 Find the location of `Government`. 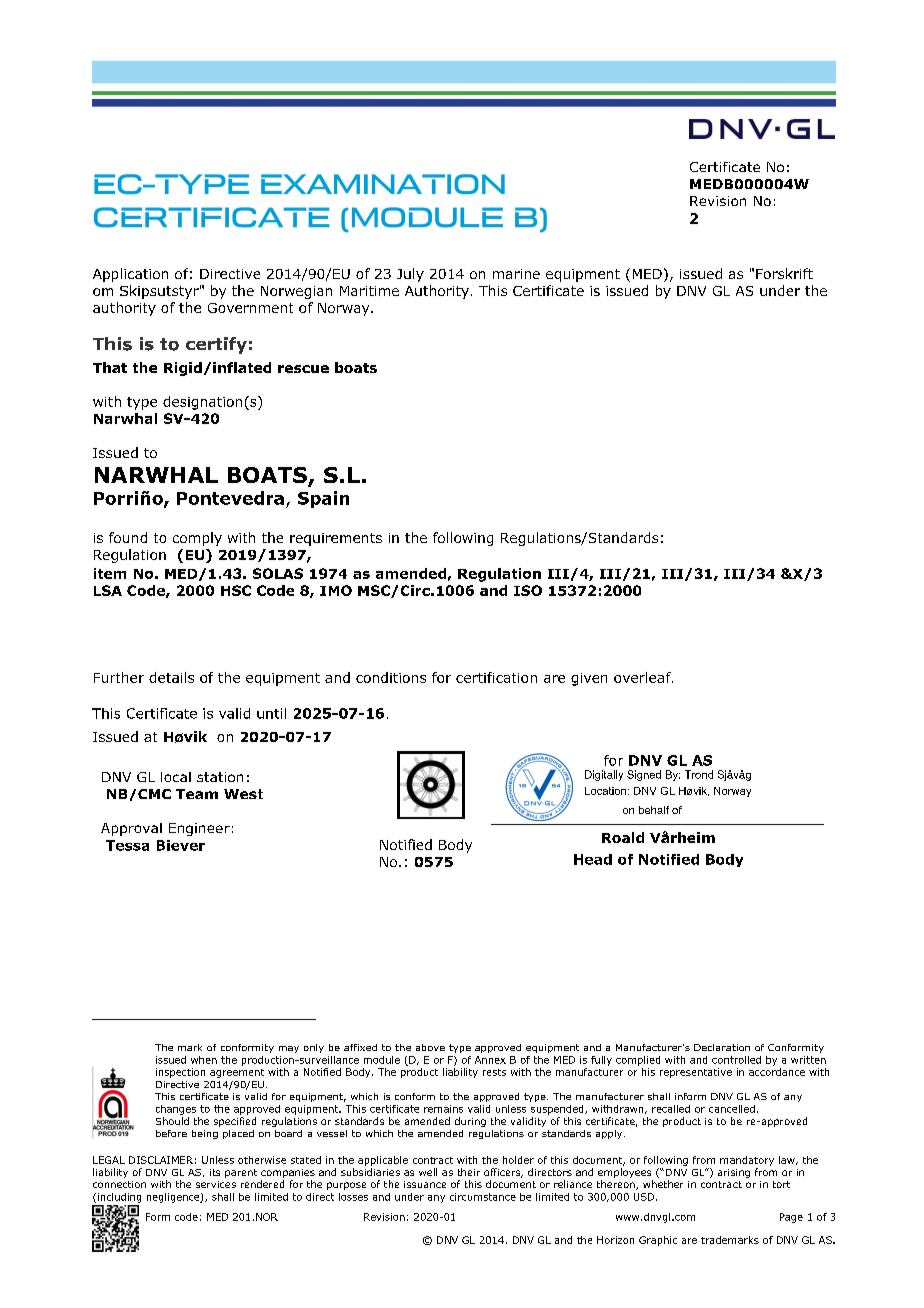

Government is located at coordinates (250, 308).
